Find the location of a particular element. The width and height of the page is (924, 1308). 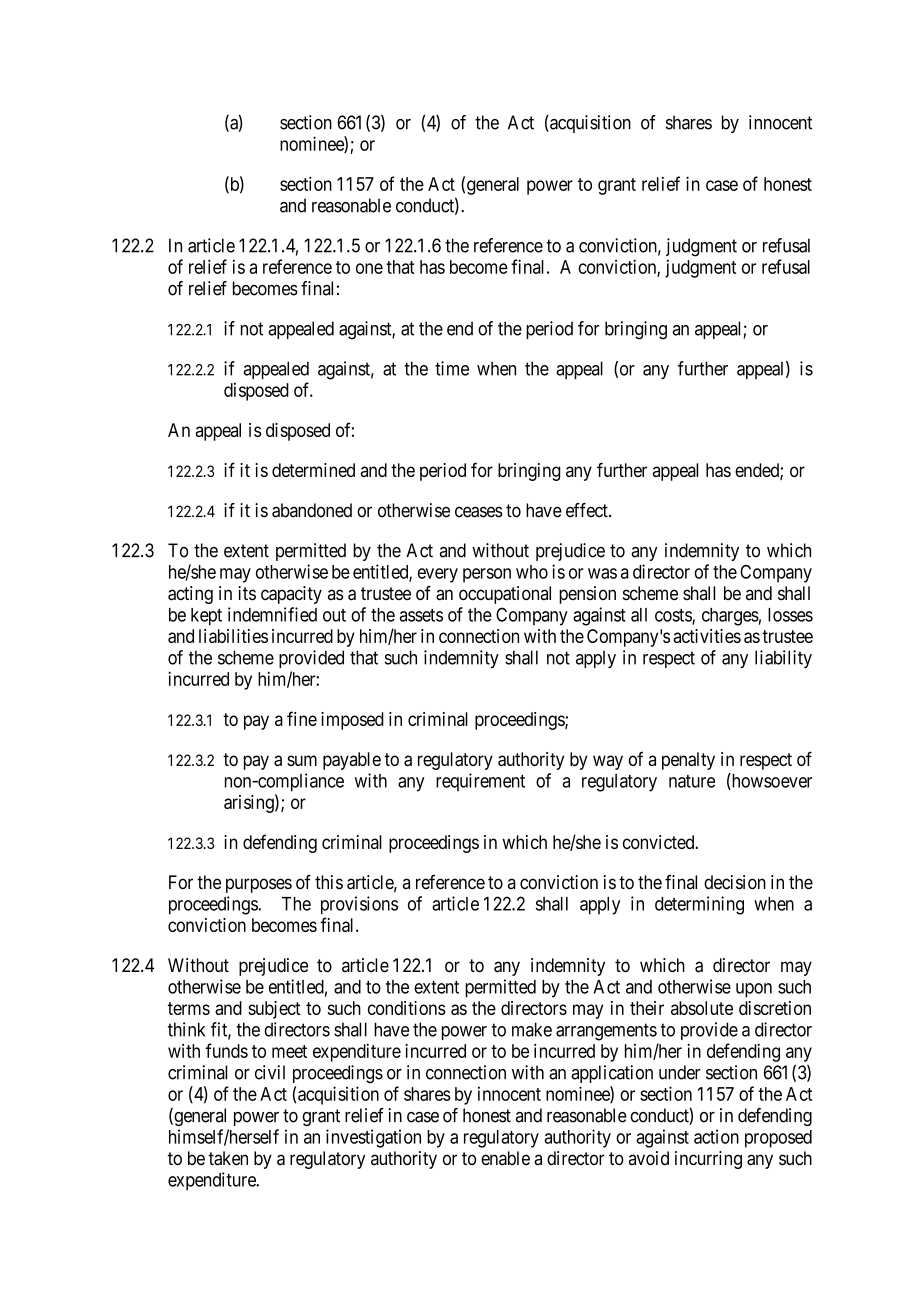

taken is located at coordinates (228, 1158).
